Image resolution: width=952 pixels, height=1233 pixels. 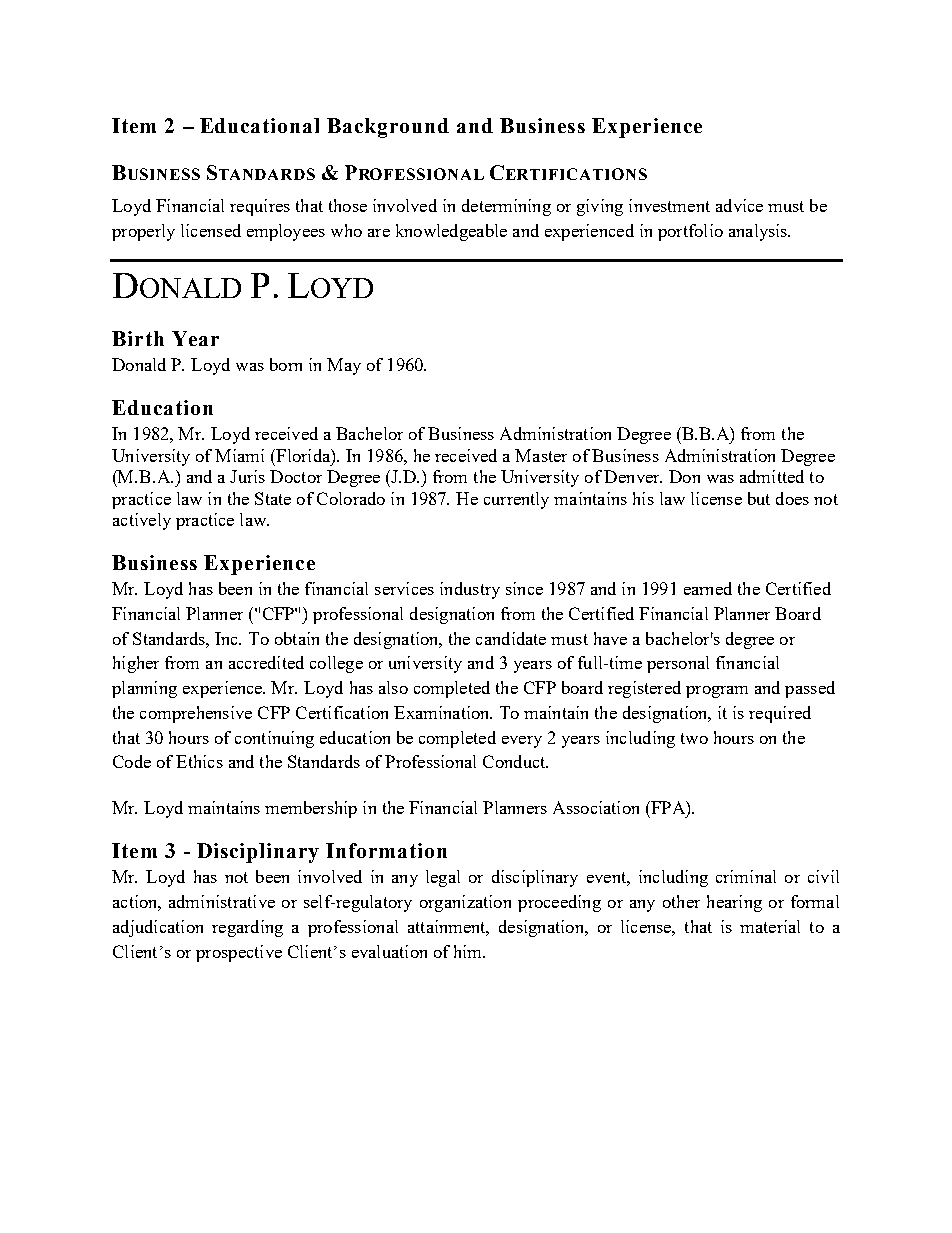 I want to click on determining, so click(x=506, y=207).
